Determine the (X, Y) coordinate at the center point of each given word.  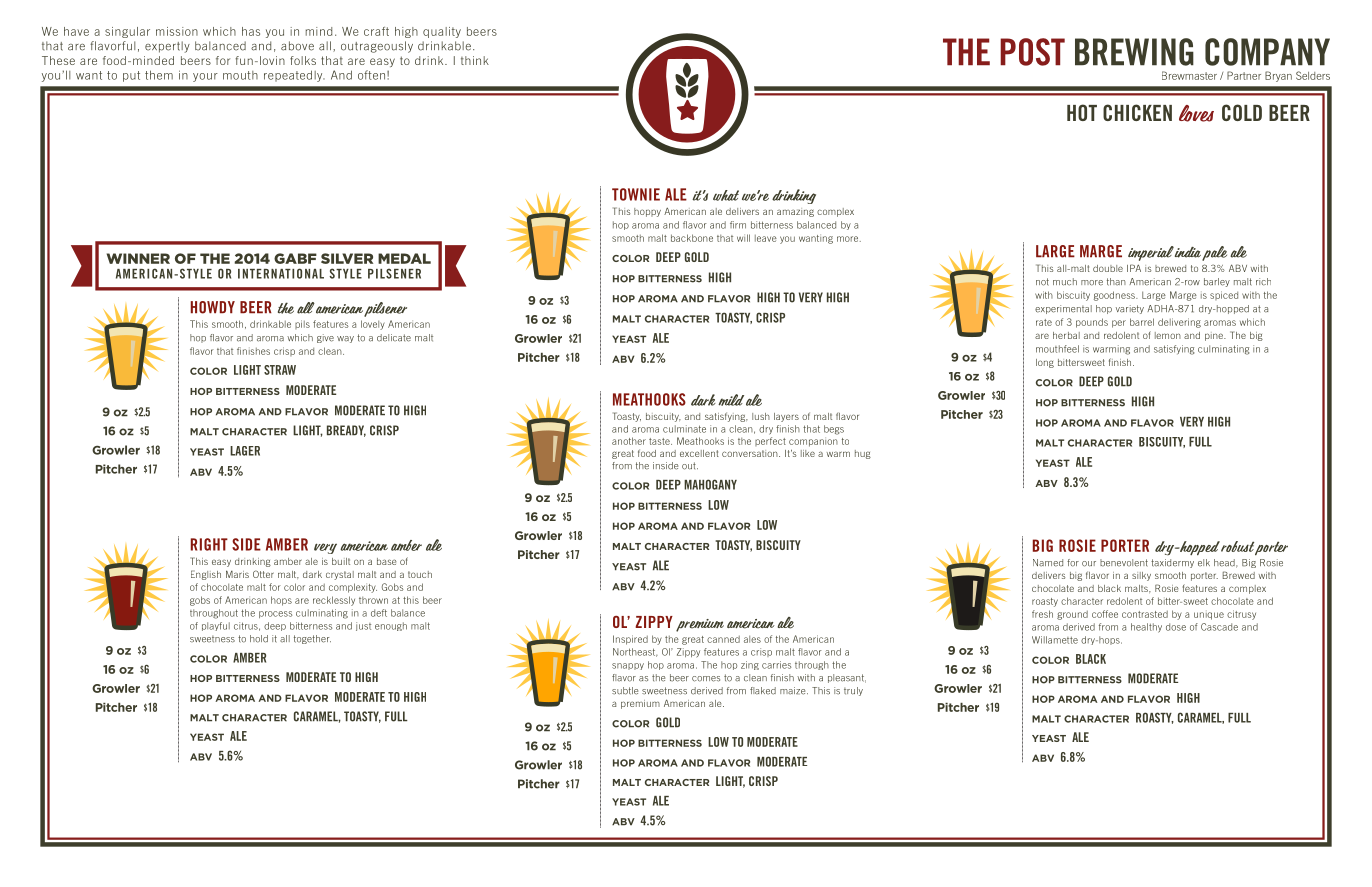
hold (259, 639)
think (475, 60)
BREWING (1134, 52)
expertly (167, 47)
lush (761, 416)
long (1045, 363)
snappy (628, 666)
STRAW (280, 370)
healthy (1146, 628)
